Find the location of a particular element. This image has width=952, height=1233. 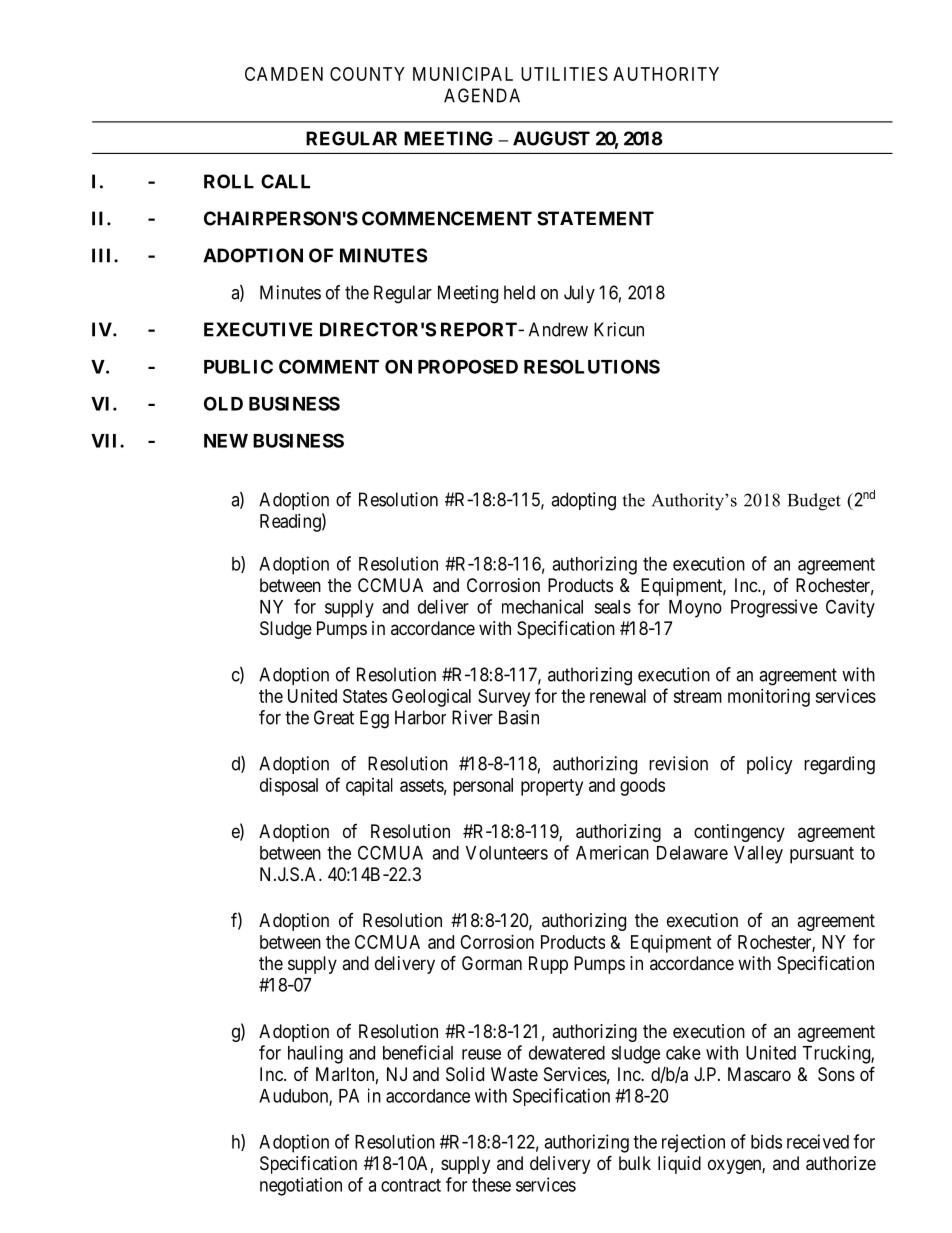

OLD is located at coordinates (223, 403).
